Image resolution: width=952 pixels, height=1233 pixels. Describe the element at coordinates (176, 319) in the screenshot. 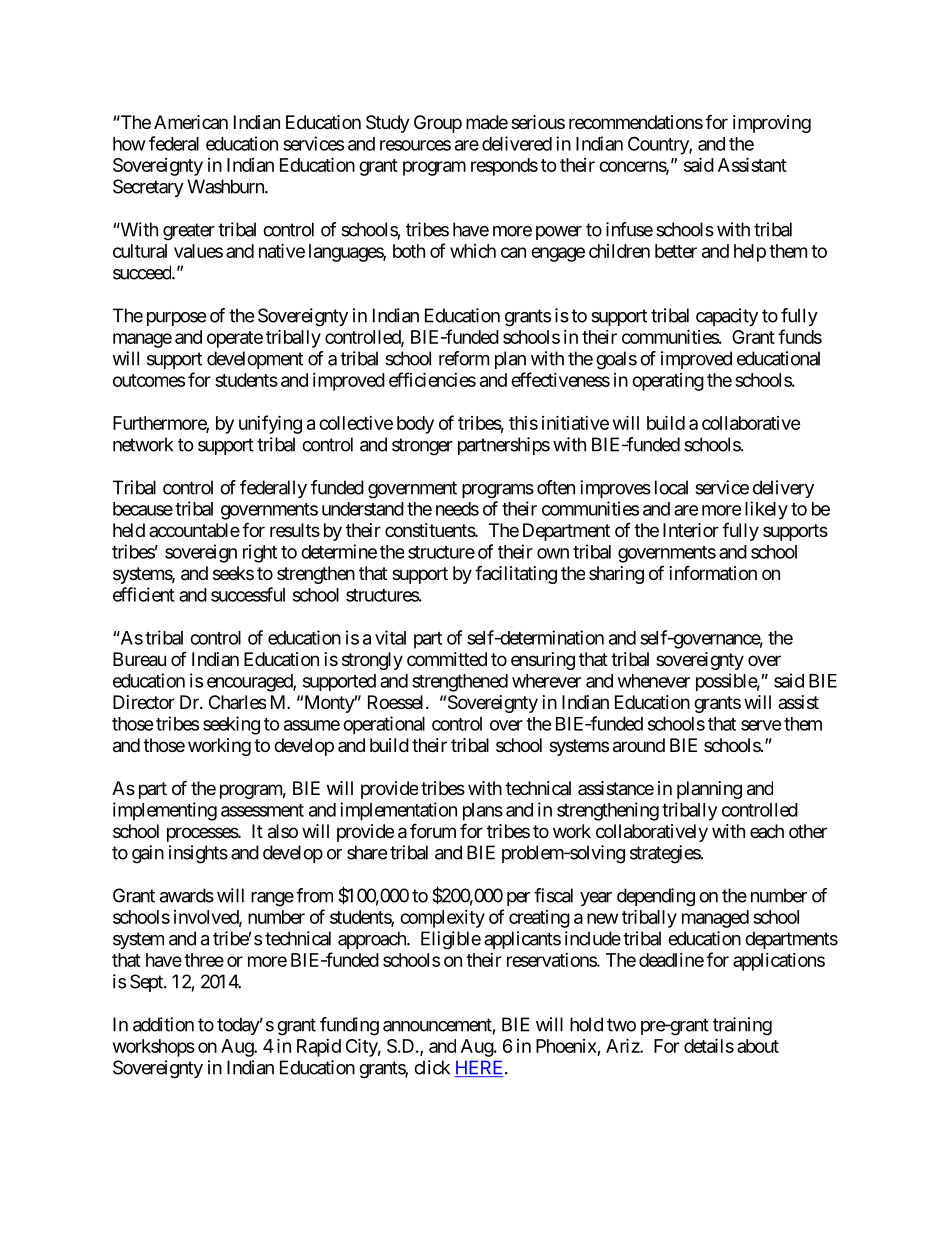

I see `purpose` at that location.
